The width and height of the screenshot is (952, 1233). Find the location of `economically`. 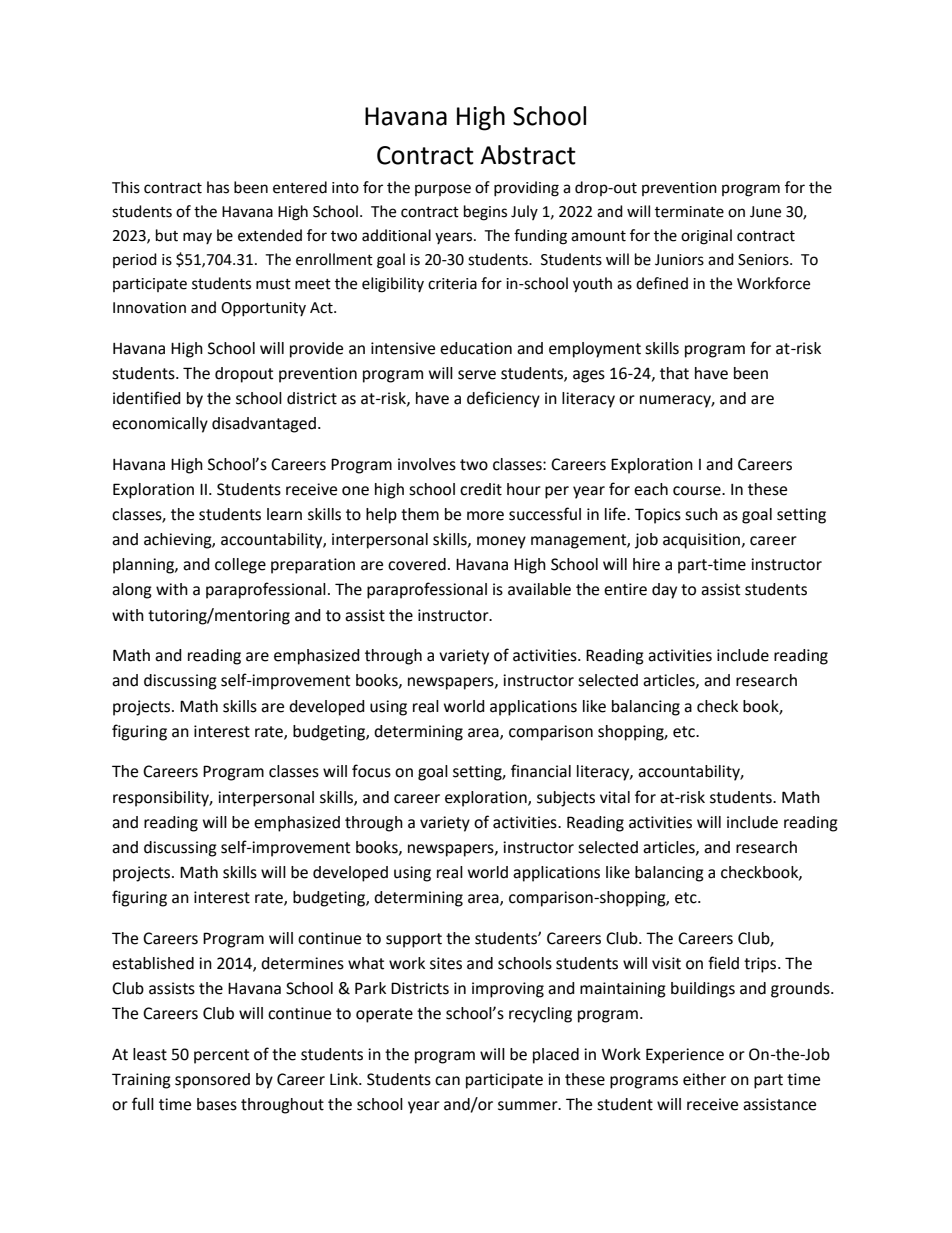

economically is located at coordinates (160, 425).
